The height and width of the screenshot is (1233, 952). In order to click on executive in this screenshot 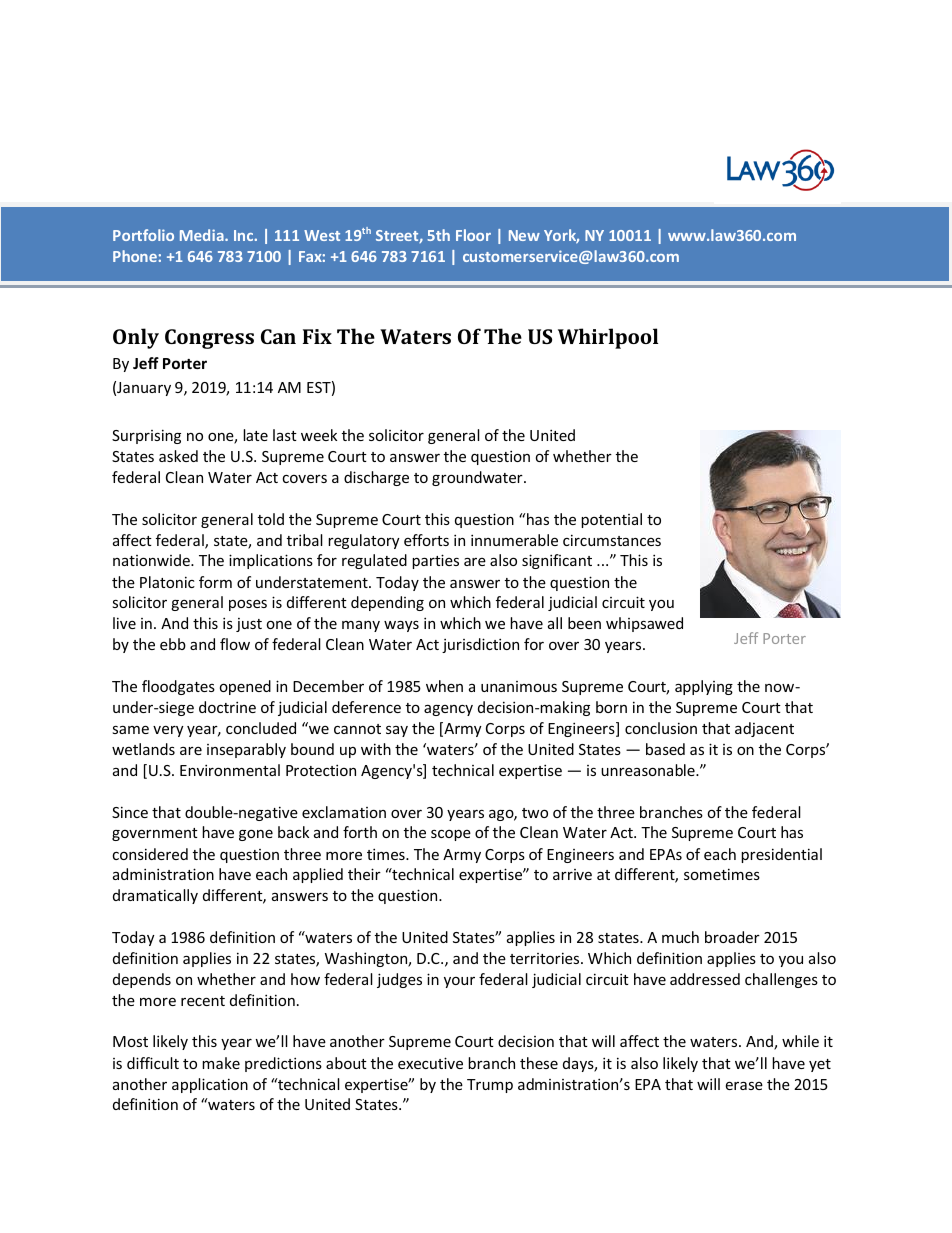, I will do `click(430, 1063)`.
